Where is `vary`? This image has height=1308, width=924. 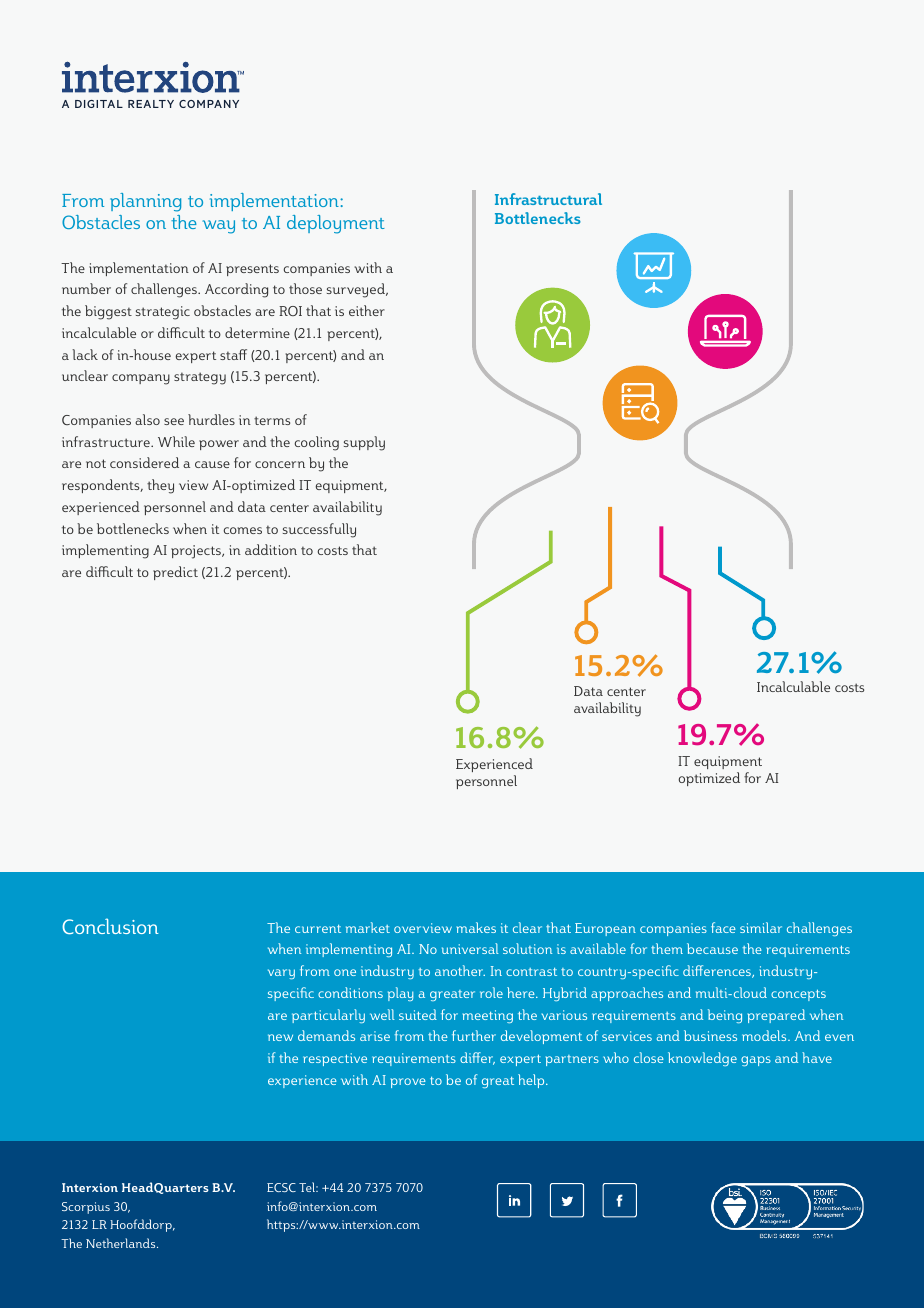 vary is located at coordinates (281, 974).
